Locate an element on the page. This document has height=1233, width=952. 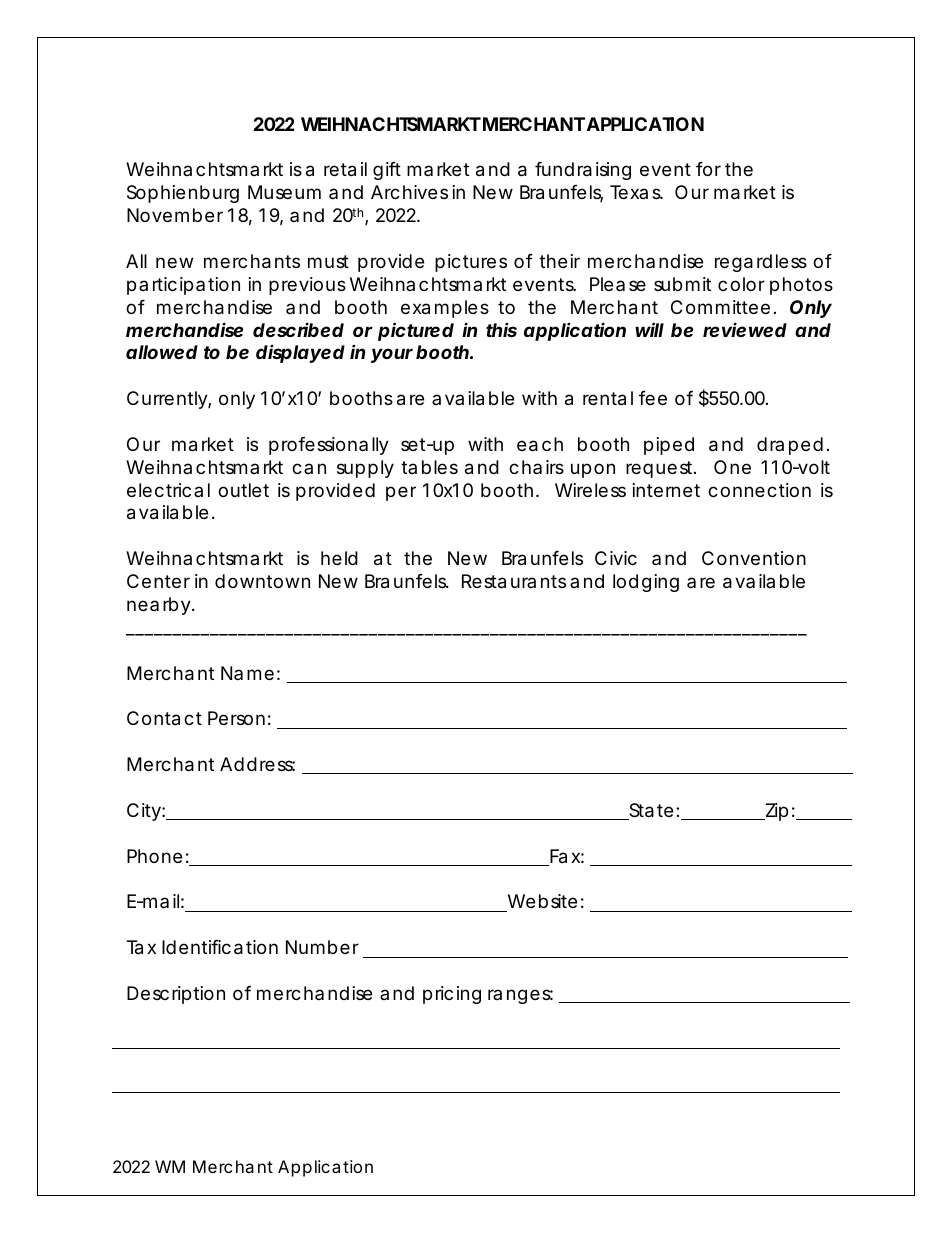
examples is located at coordinates (445, 309).
